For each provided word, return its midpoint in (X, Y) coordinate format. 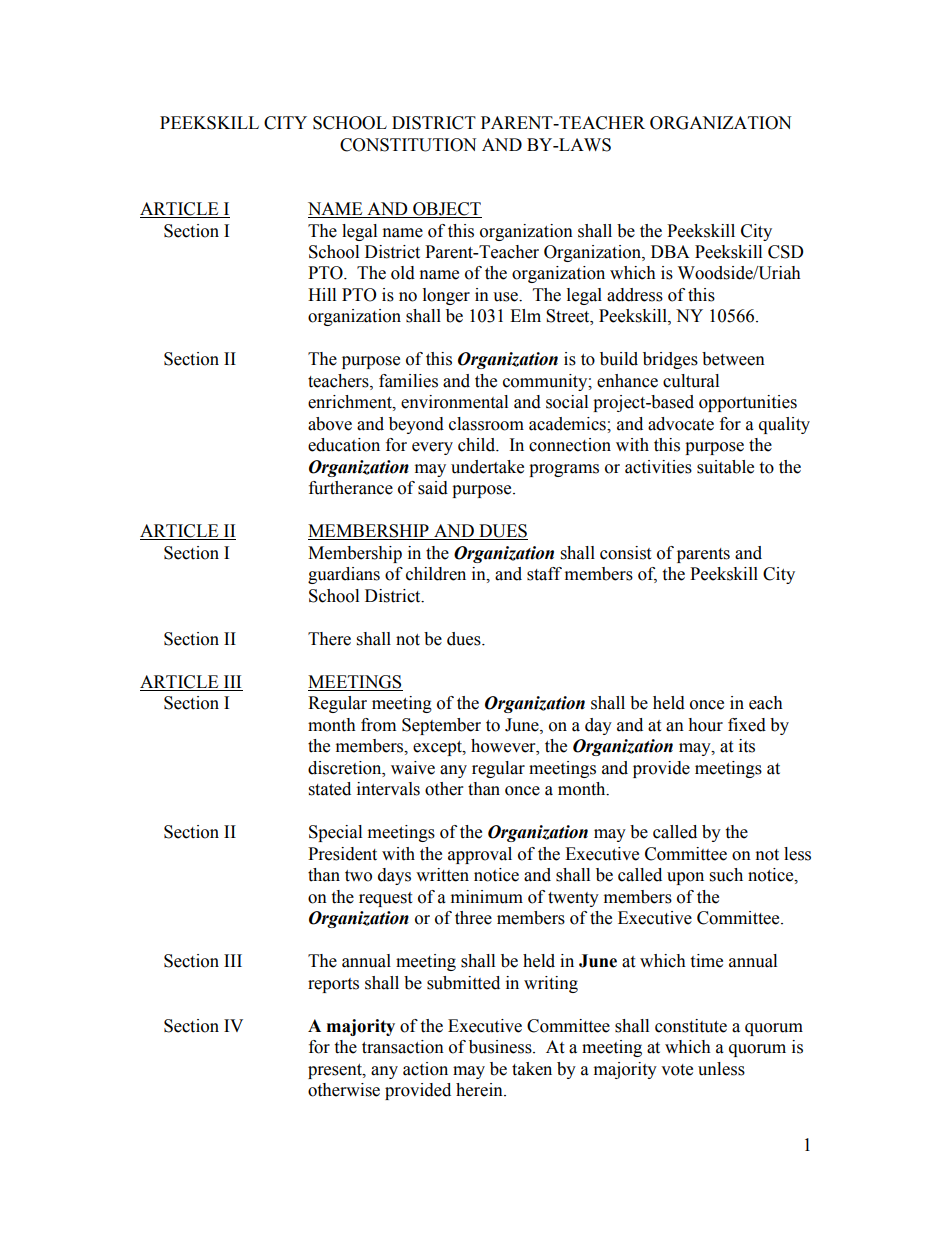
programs (564, 470)
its (747, 746)
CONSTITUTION (408, 145)
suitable (725, 467)
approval (480, 855)
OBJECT (446, 210)
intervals (388, 789)
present (336, 1071)
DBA (670, 251)
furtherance (351, 488)
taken (532, 1069)
